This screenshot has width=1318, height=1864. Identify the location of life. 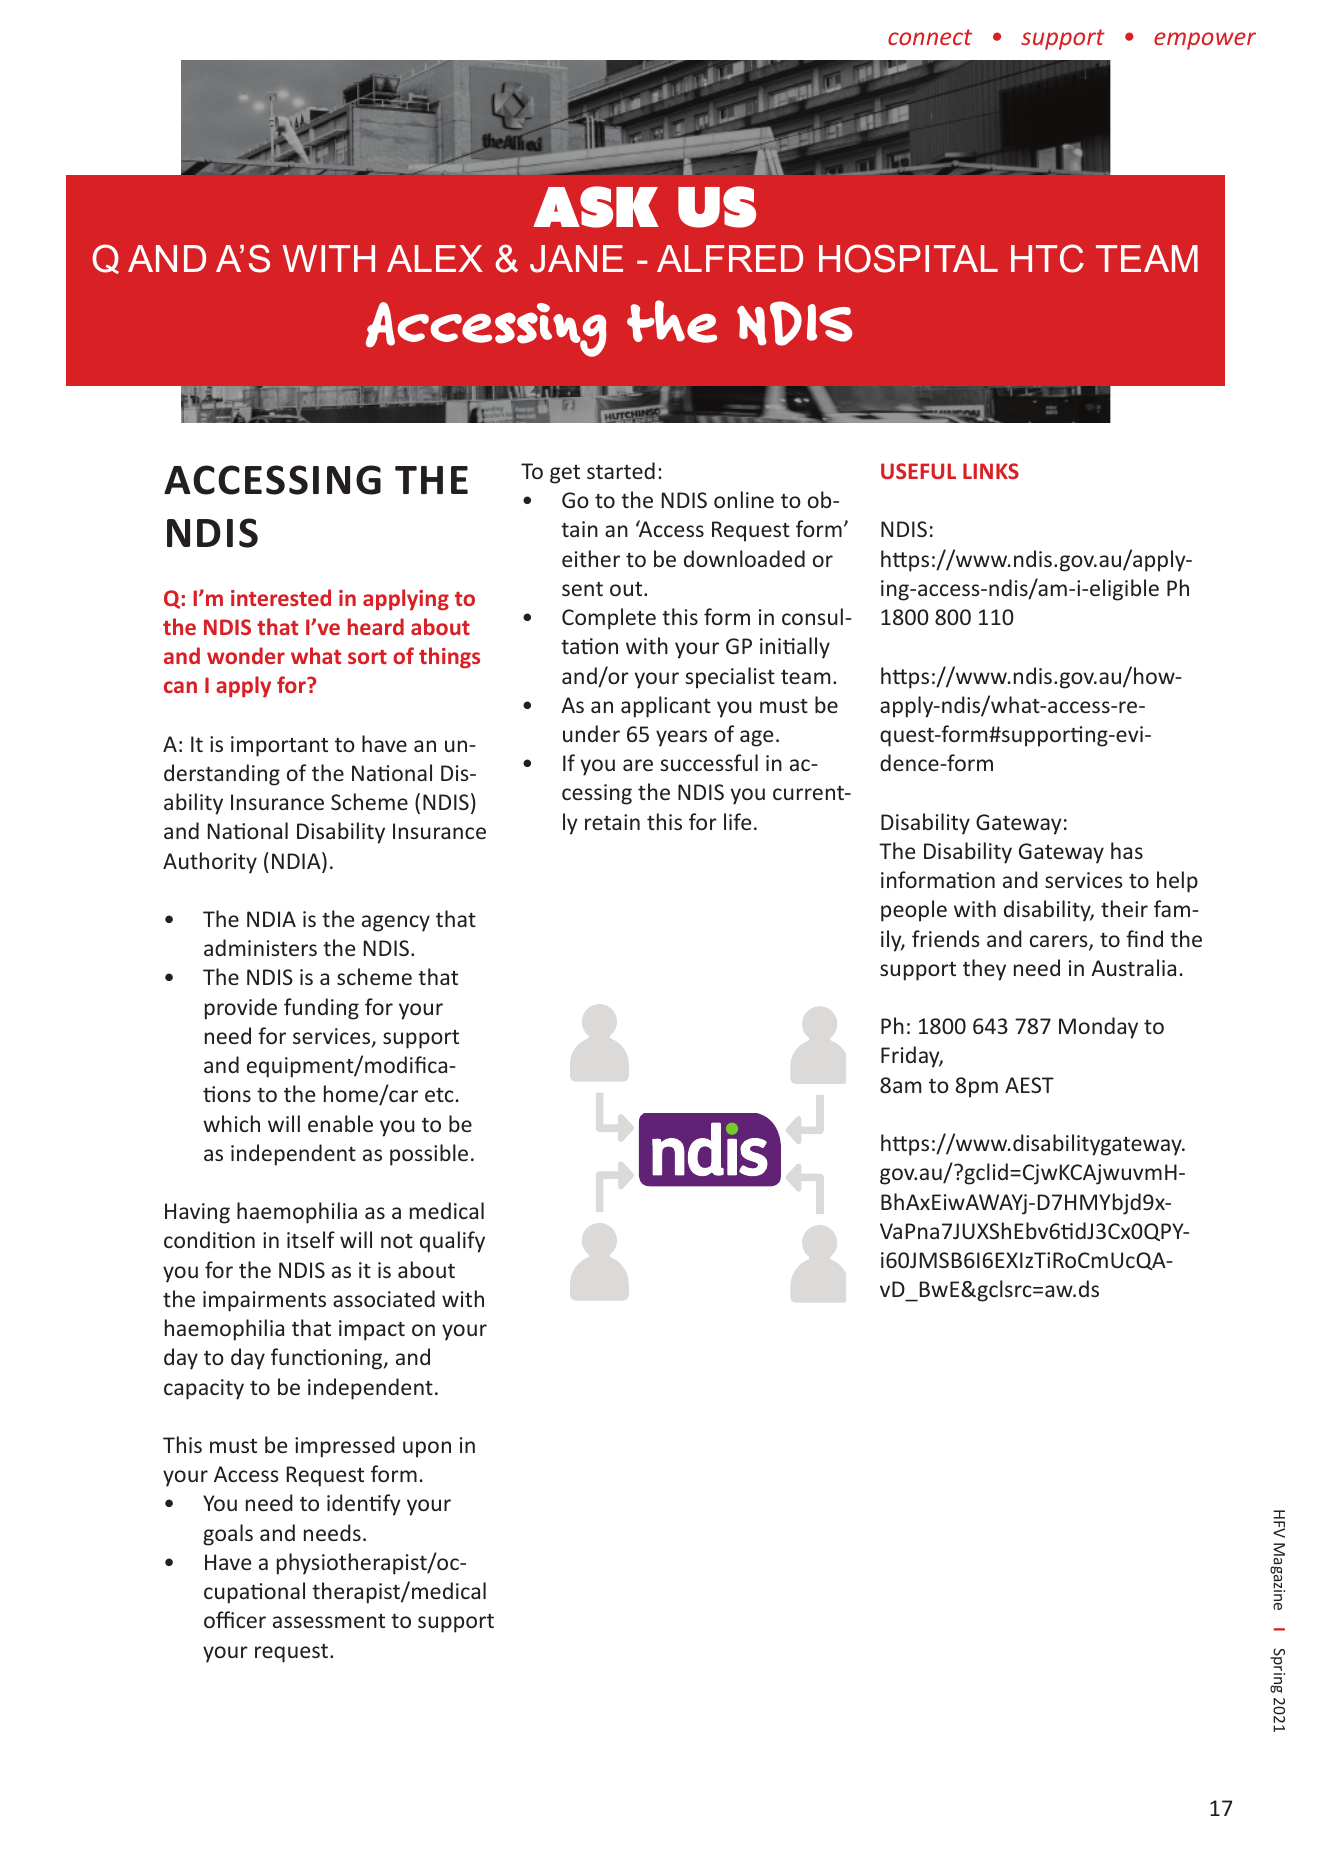
(737, 821).
